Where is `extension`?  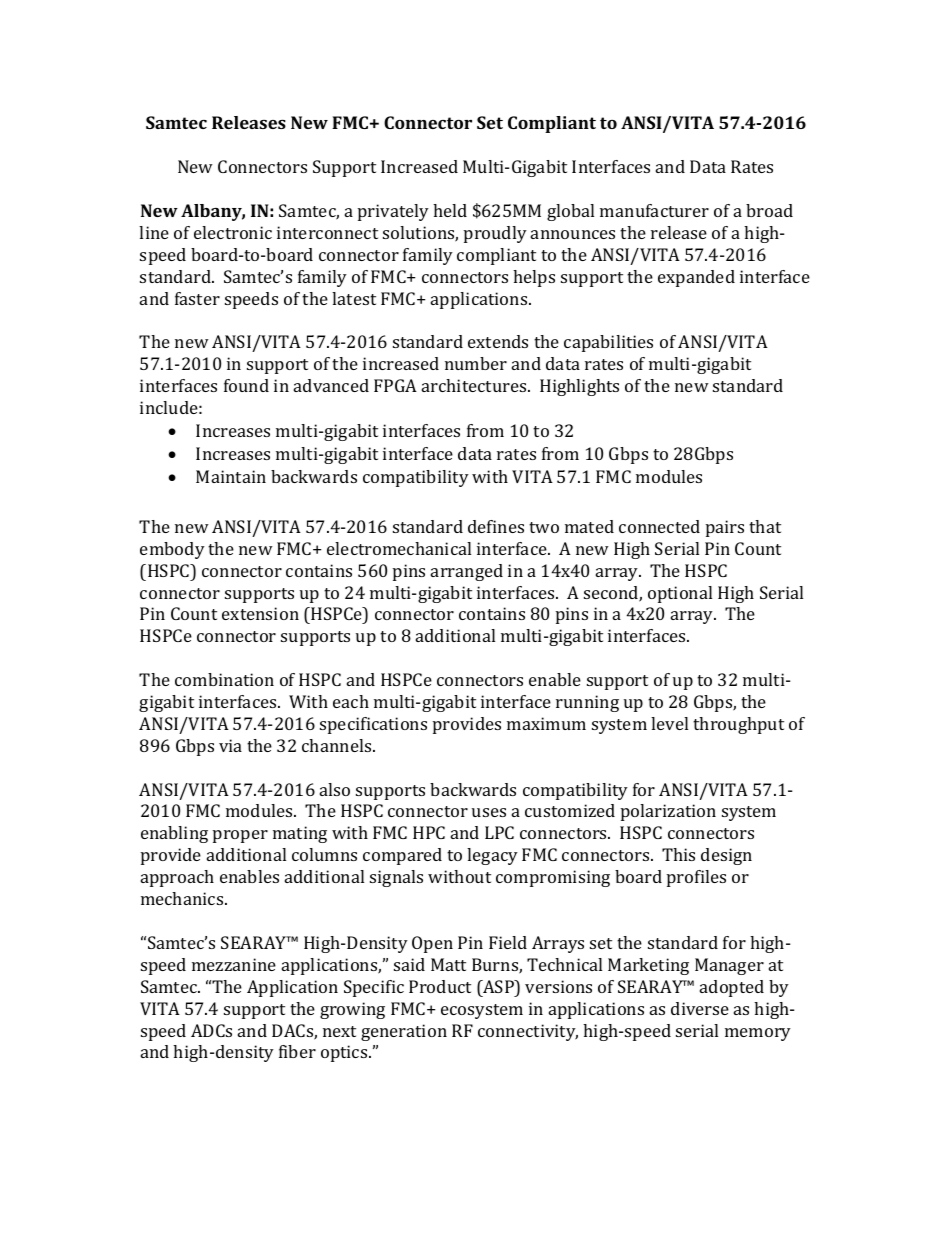
extension is located at coordinates (260, 613).
